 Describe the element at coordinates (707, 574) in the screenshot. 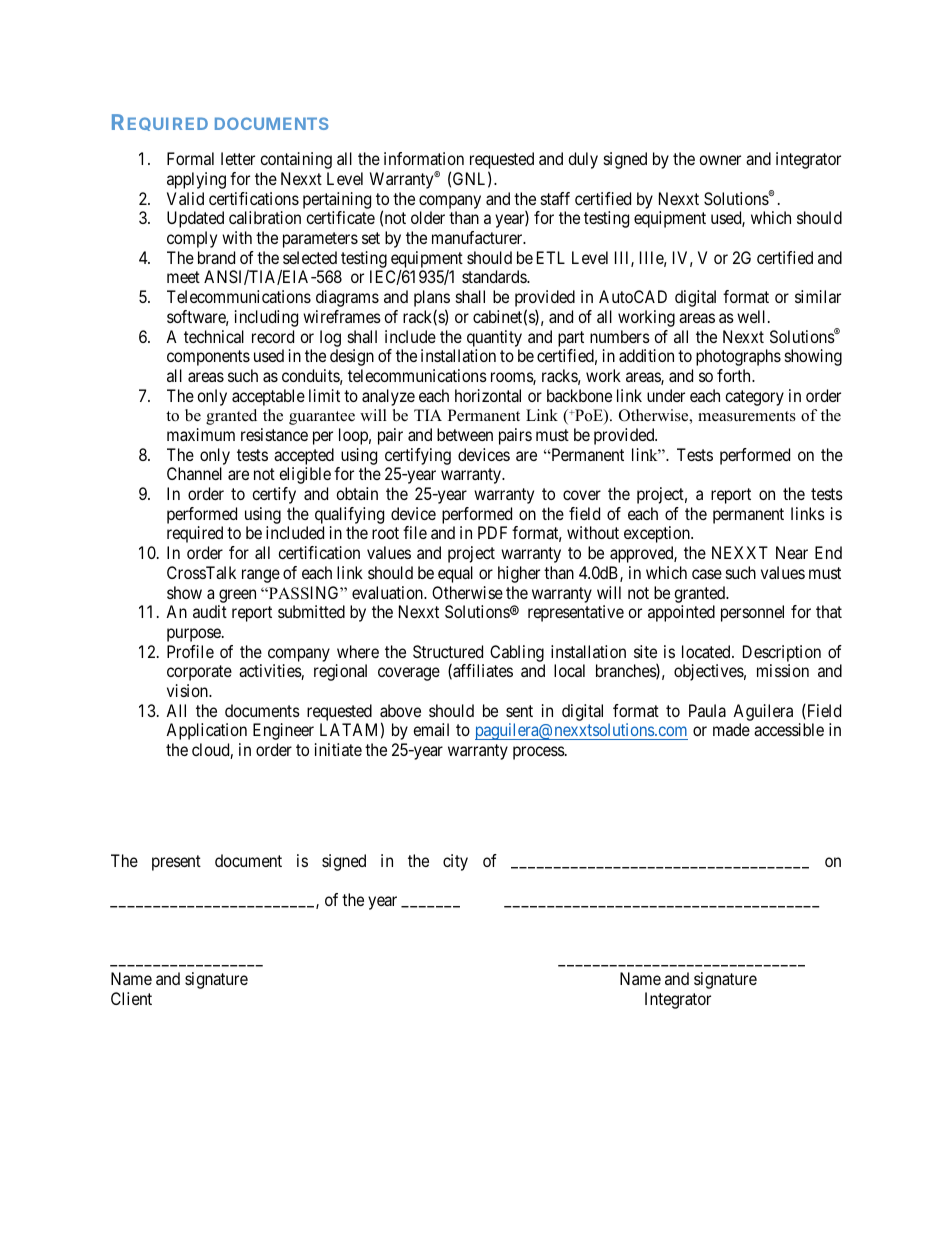

I see `case` at that location.
